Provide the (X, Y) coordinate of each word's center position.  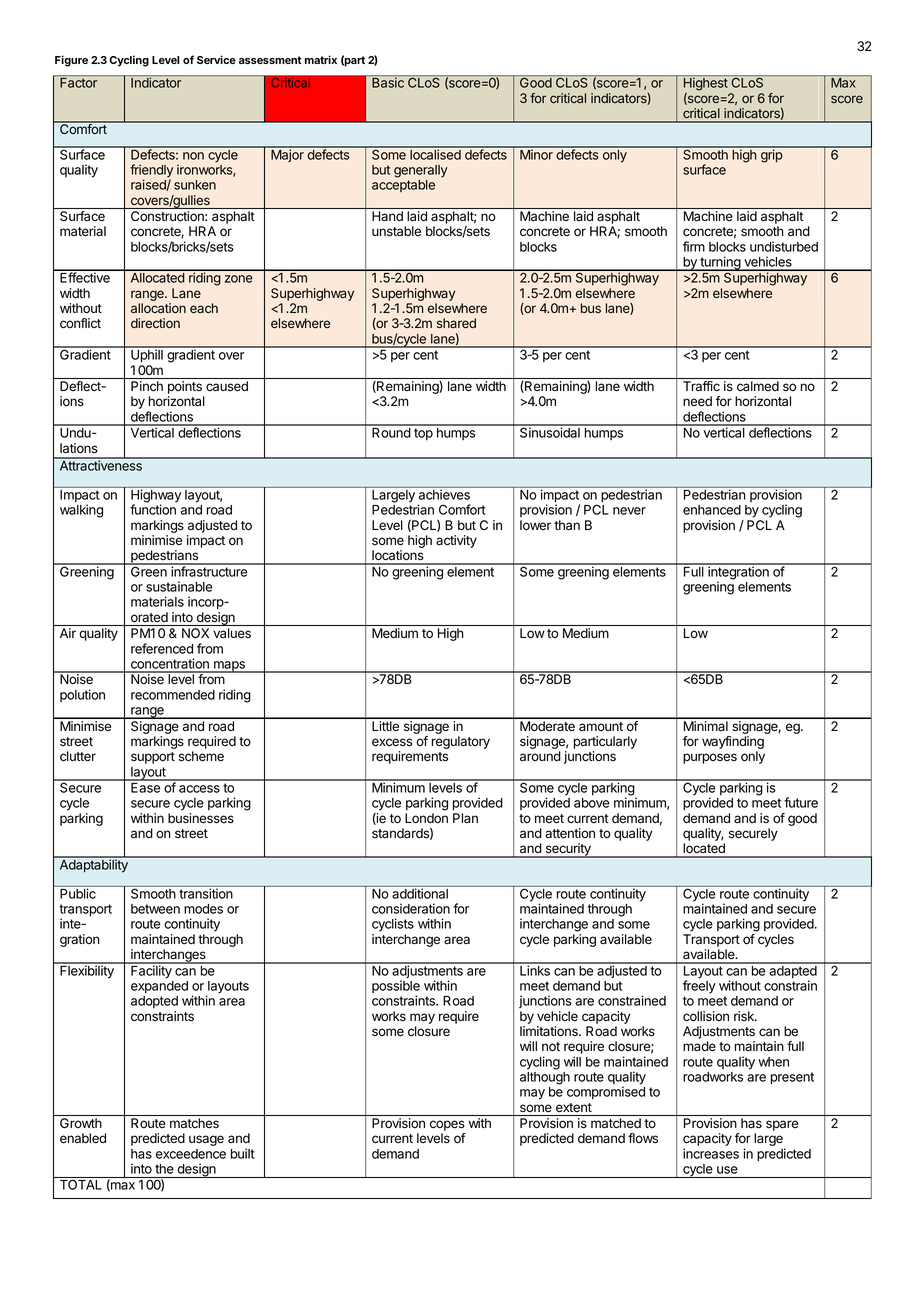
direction (155, 323)
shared (456, 323)
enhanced (712, 510)
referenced (162, 648)
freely (699, 987)
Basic (388, 82)
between (155, 909)
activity (456, 541)
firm (694, 246)
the (164, 1169)
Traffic (701, 386)
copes (447, 1125)
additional (420, 893)
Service (216, 59)
